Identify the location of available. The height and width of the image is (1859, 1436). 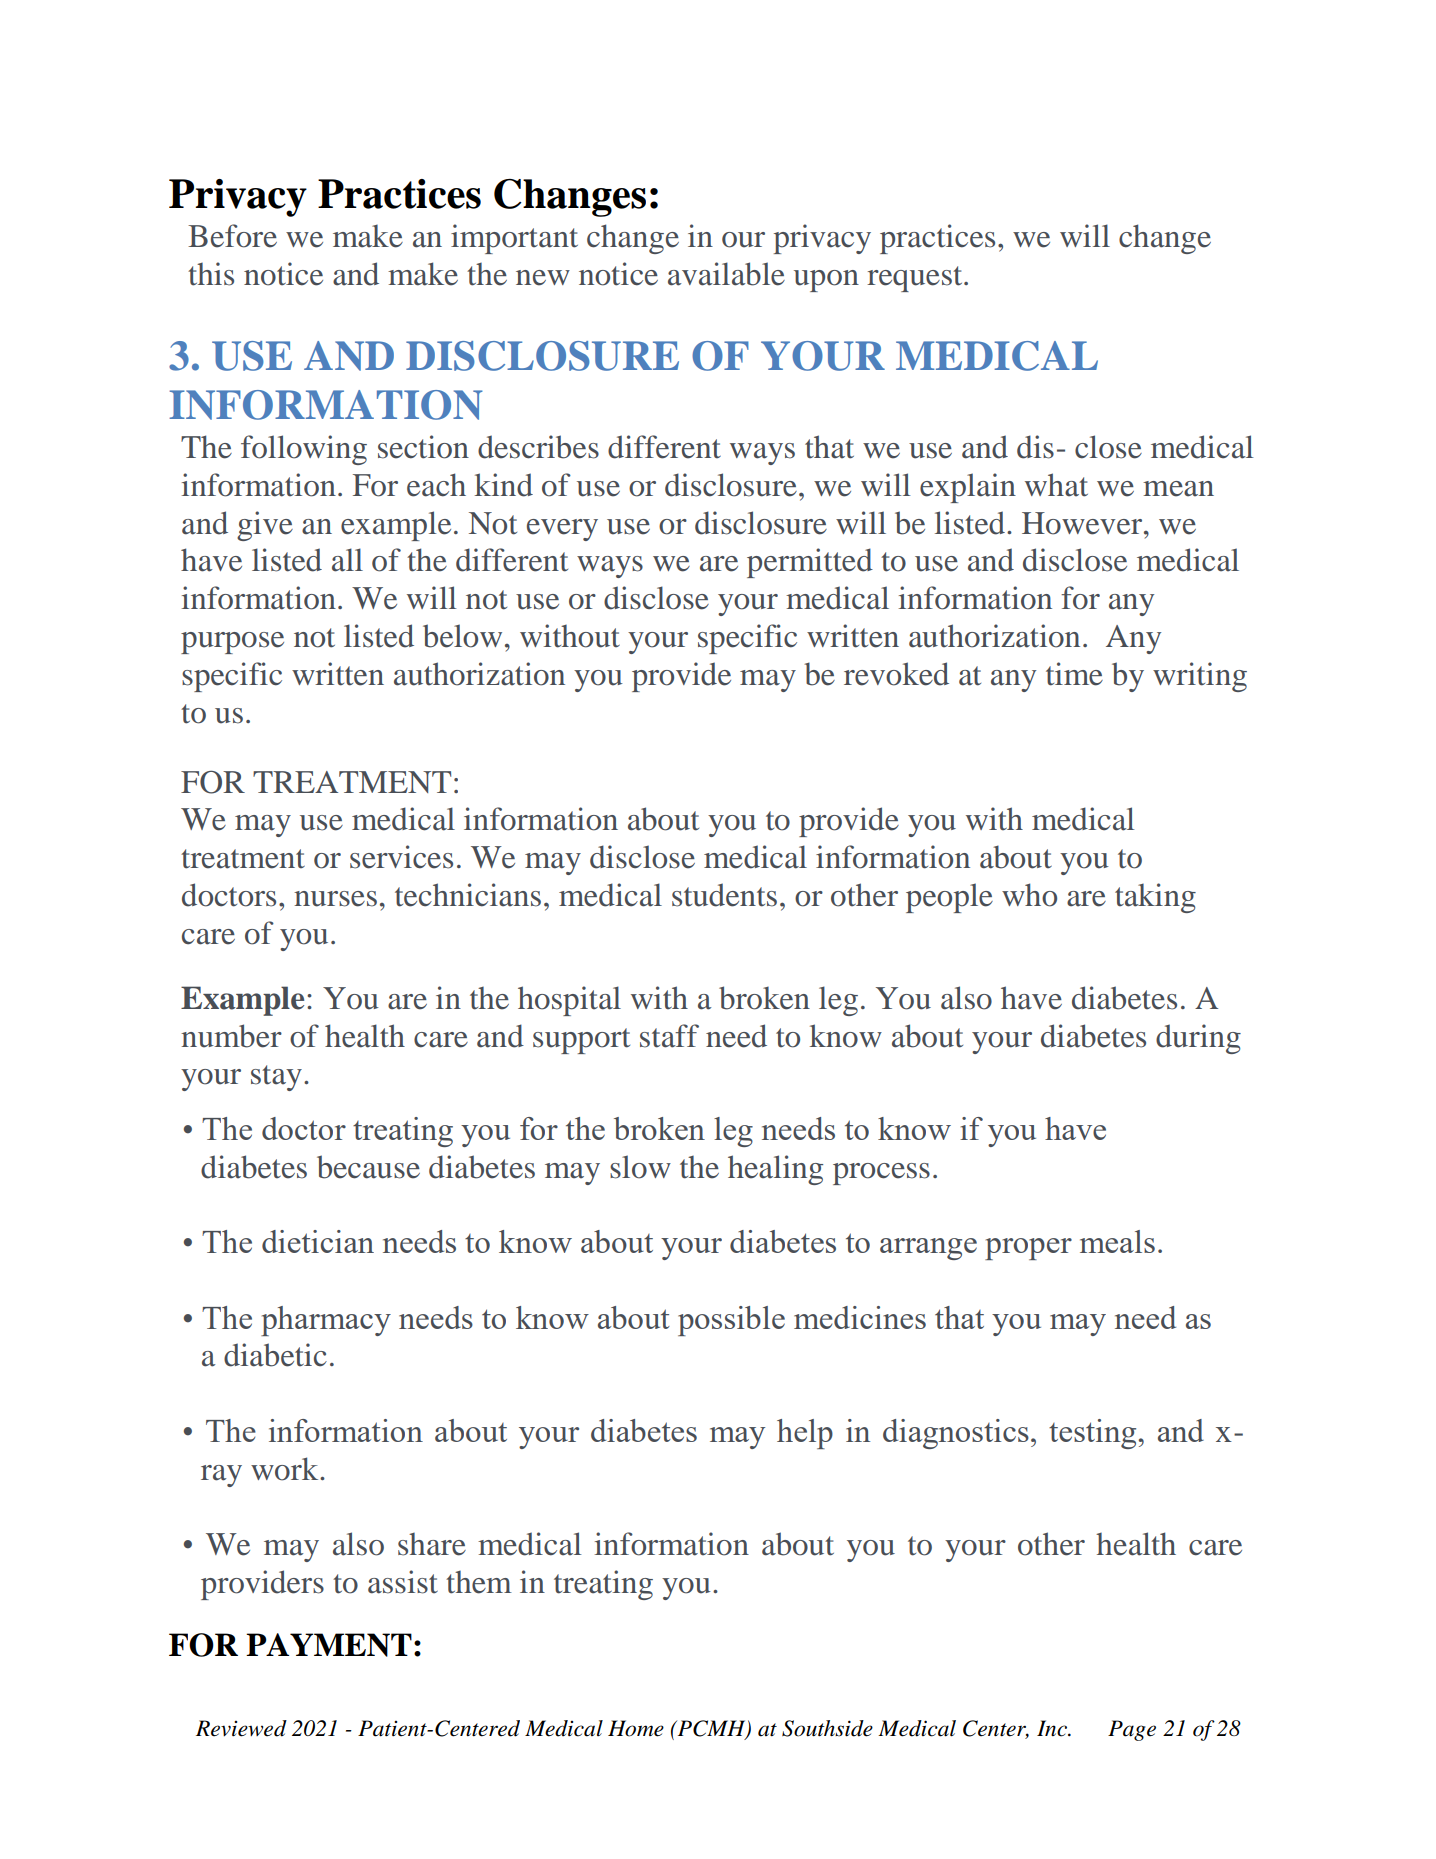
(726, 274).
